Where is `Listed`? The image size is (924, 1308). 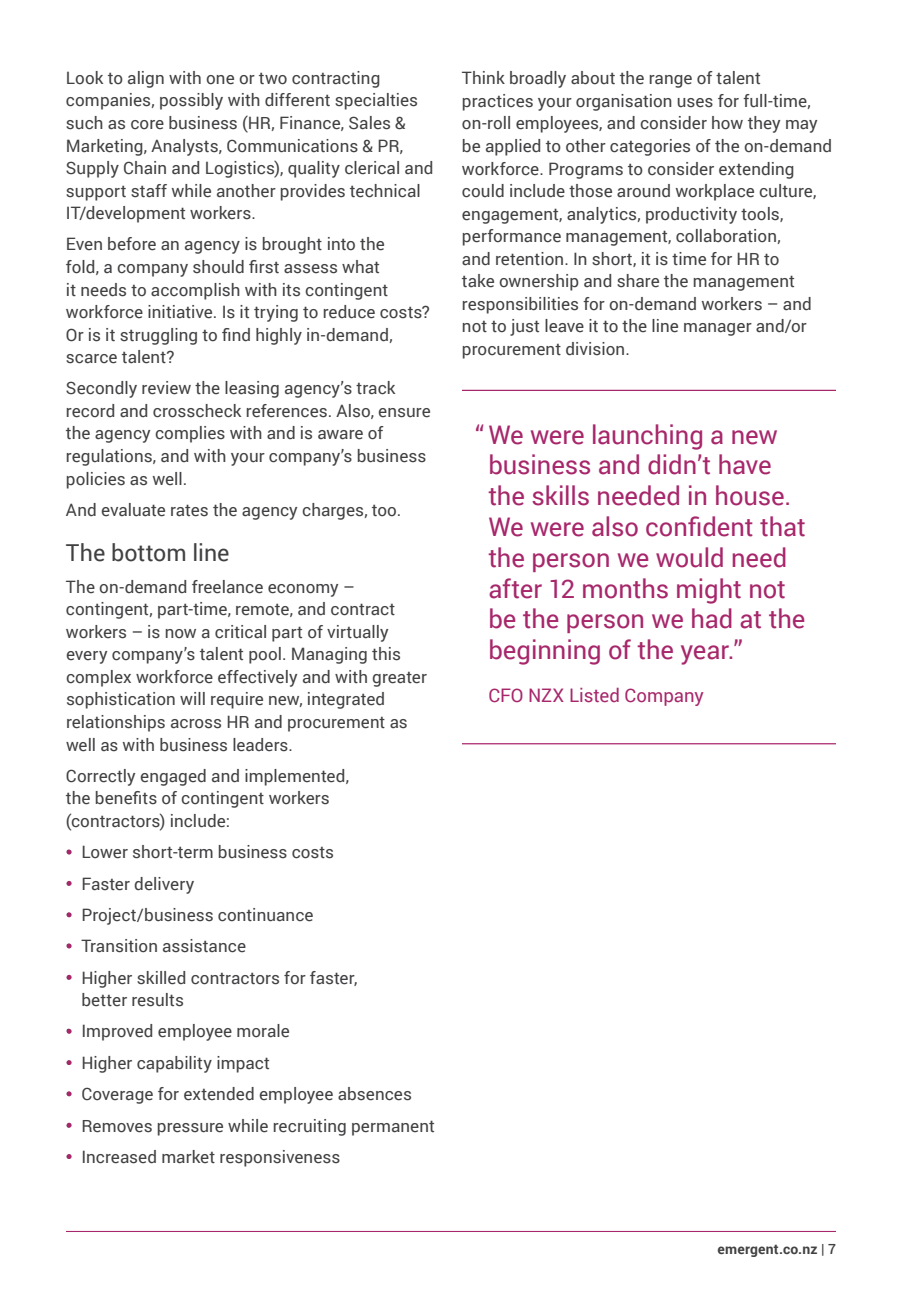 Listed is located at coordinates (594, 695).
